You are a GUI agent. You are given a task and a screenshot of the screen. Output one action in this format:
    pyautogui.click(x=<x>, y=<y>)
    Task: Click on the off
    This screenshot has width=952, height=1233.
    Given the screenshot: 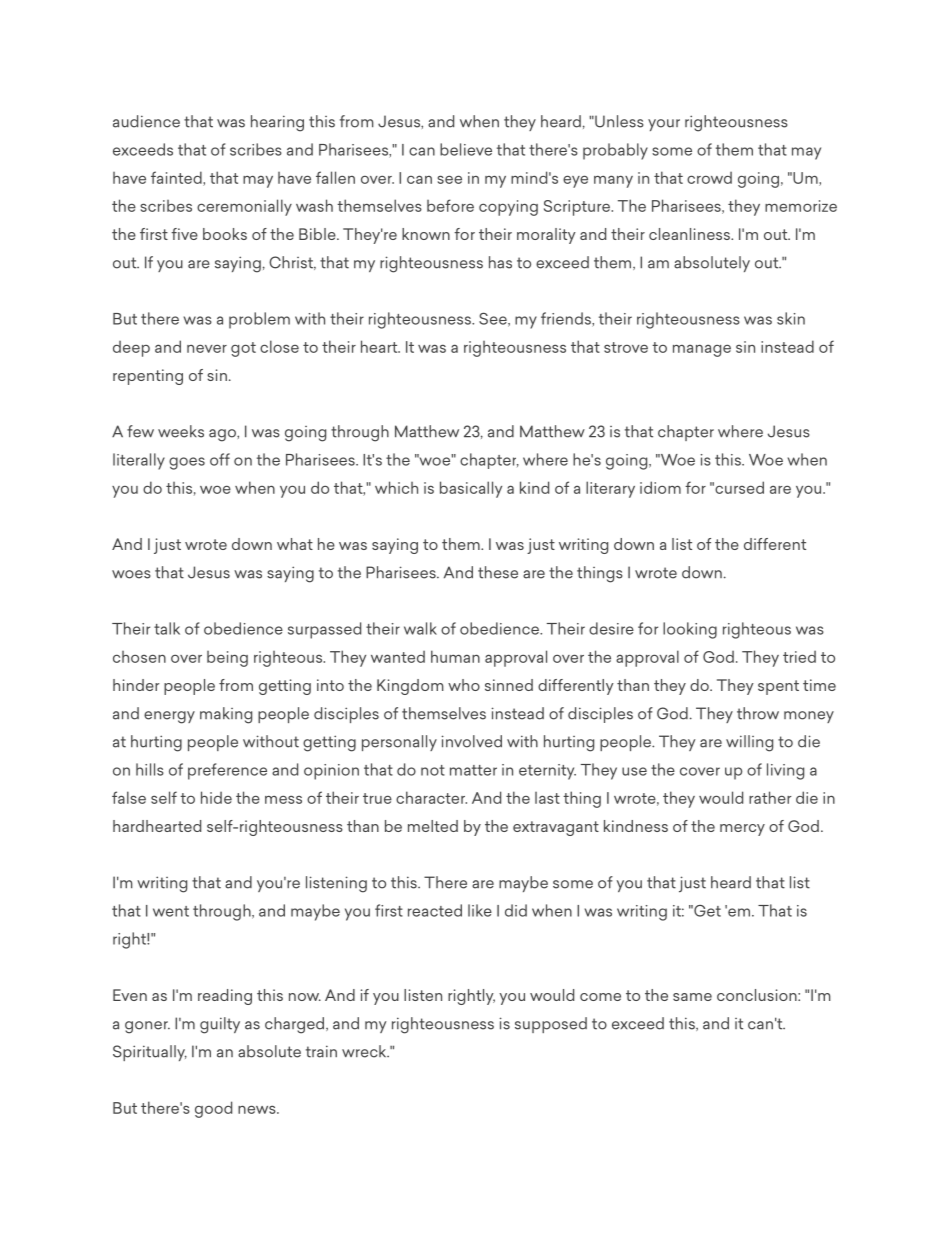 What is the action you would take?
    pyautogui.click(x=220, y=459)
